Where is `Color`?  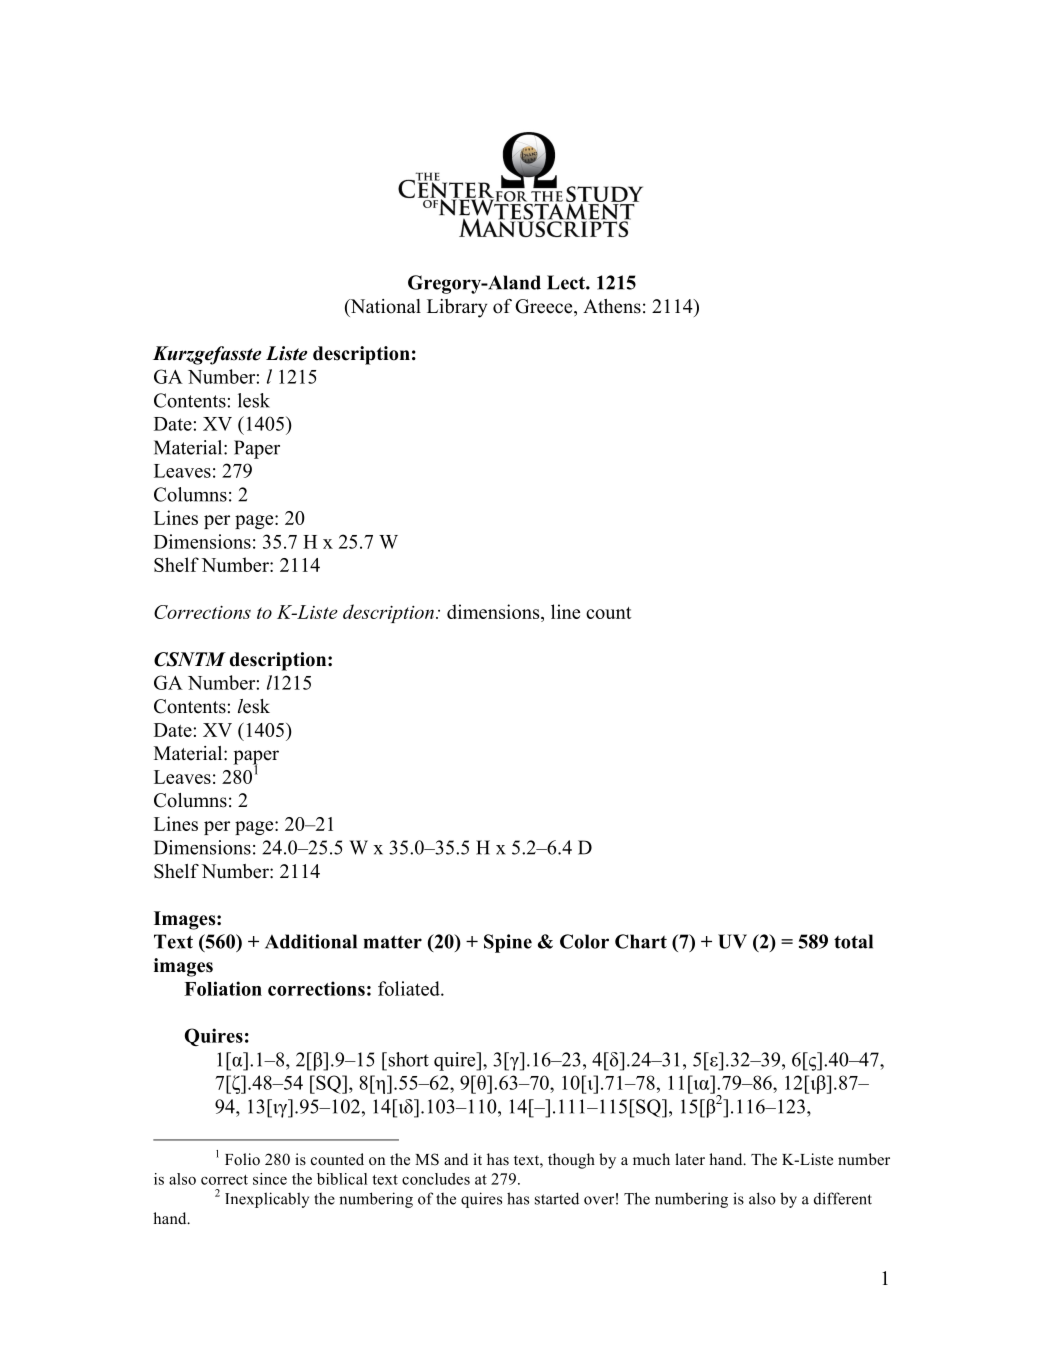
Color is located at coordinates (584, 941).
